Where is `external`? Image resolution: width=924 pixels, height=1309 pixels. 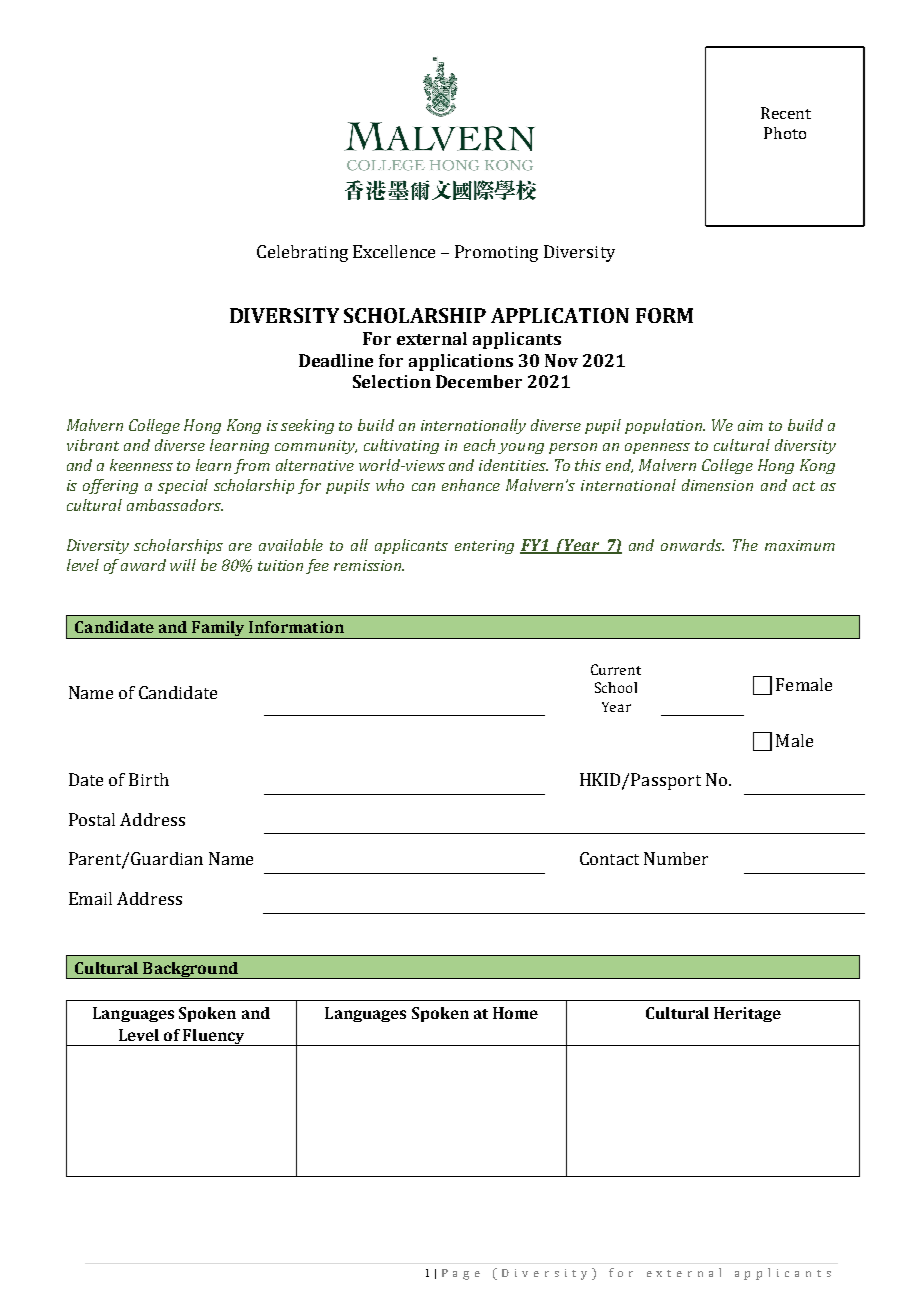
external is located at coordinates (432, 338).
